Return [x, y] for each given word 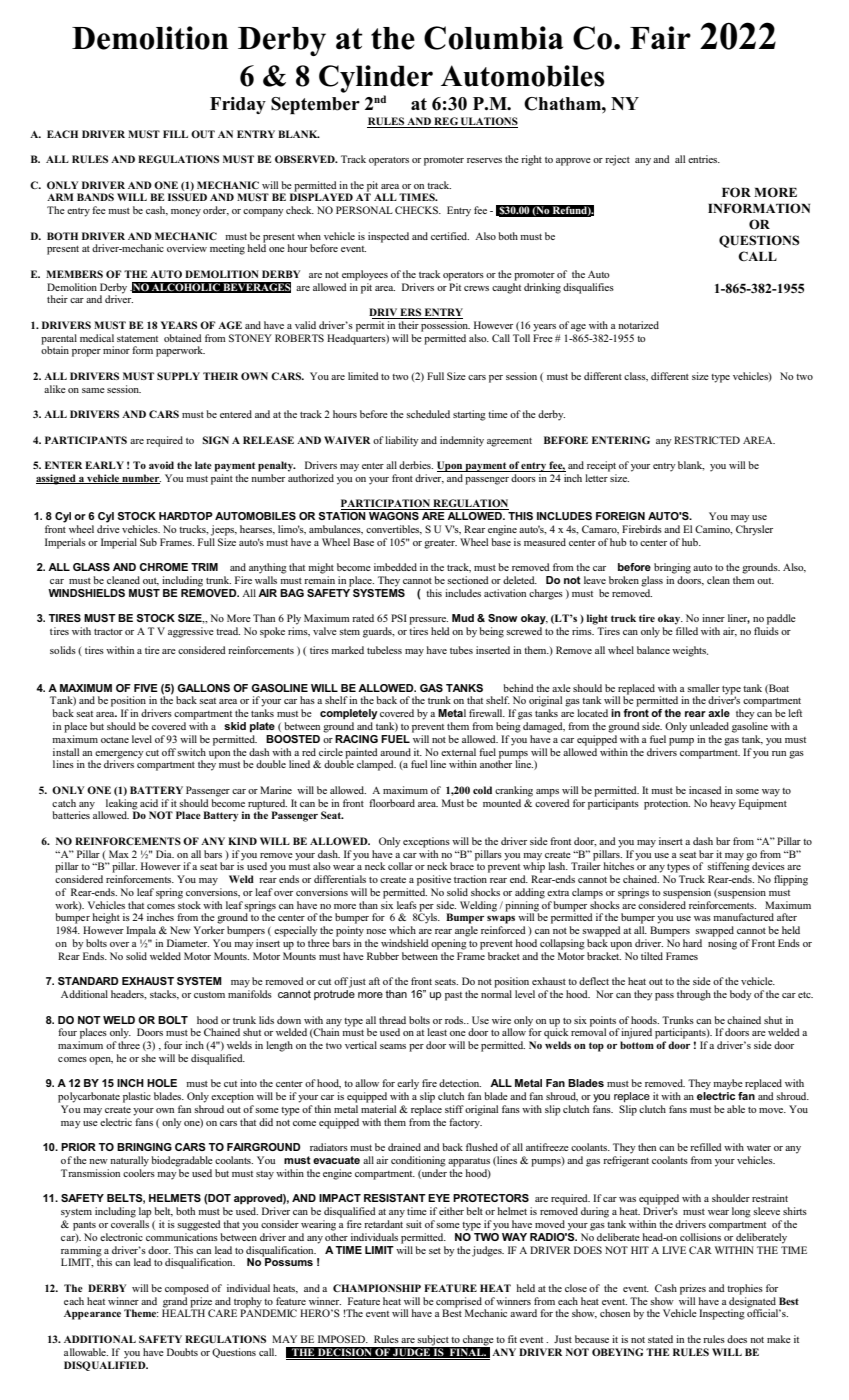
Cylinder [376, 79]
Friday [238, 105]
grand [175, 1303]
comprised [459, 1303]
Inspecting [722, 1314]
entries [704, 159]
